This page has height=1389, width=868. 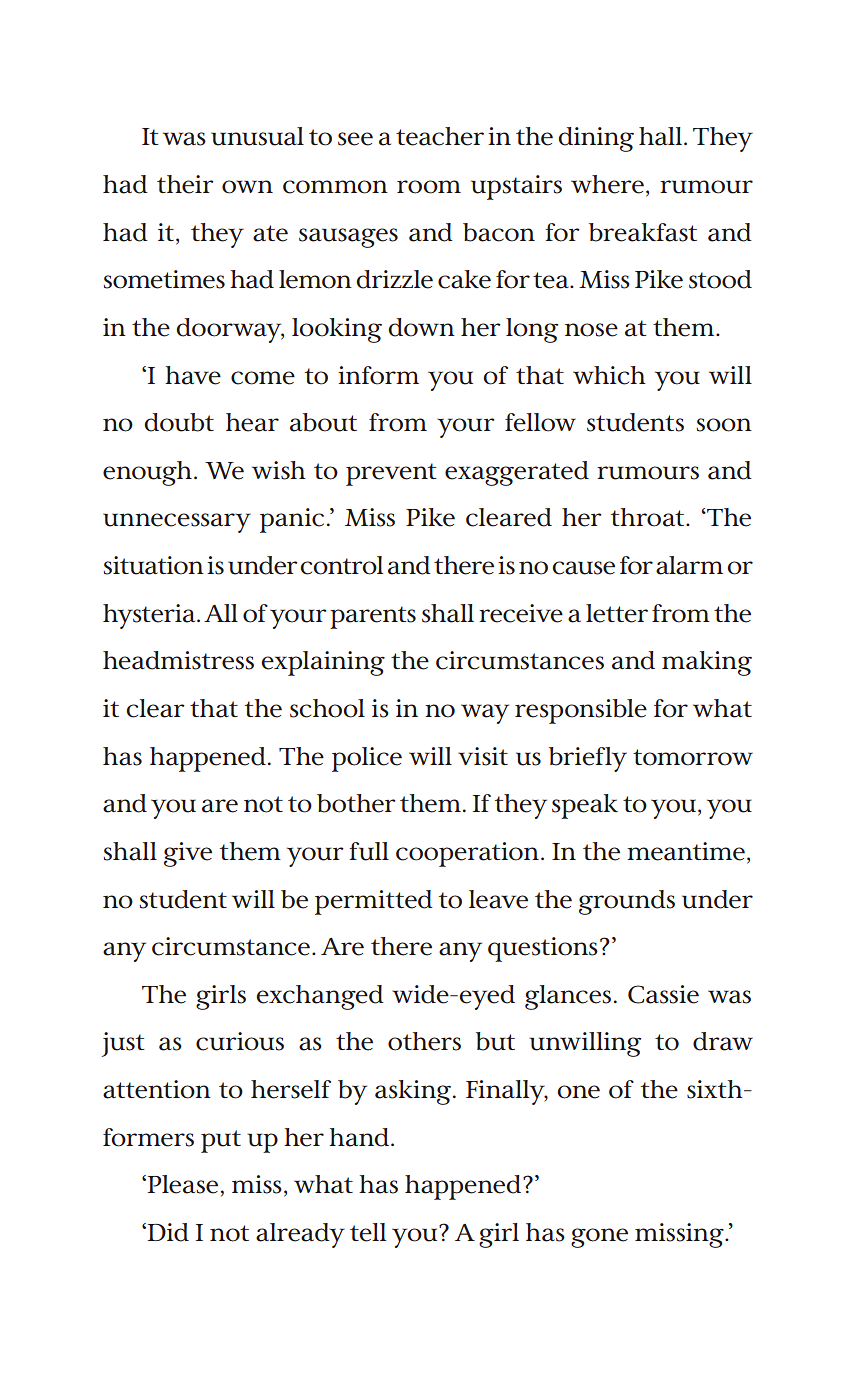 What do you see at coordinates (367, 759) in the page?
I see `police` at bounding box center [367, 759].
